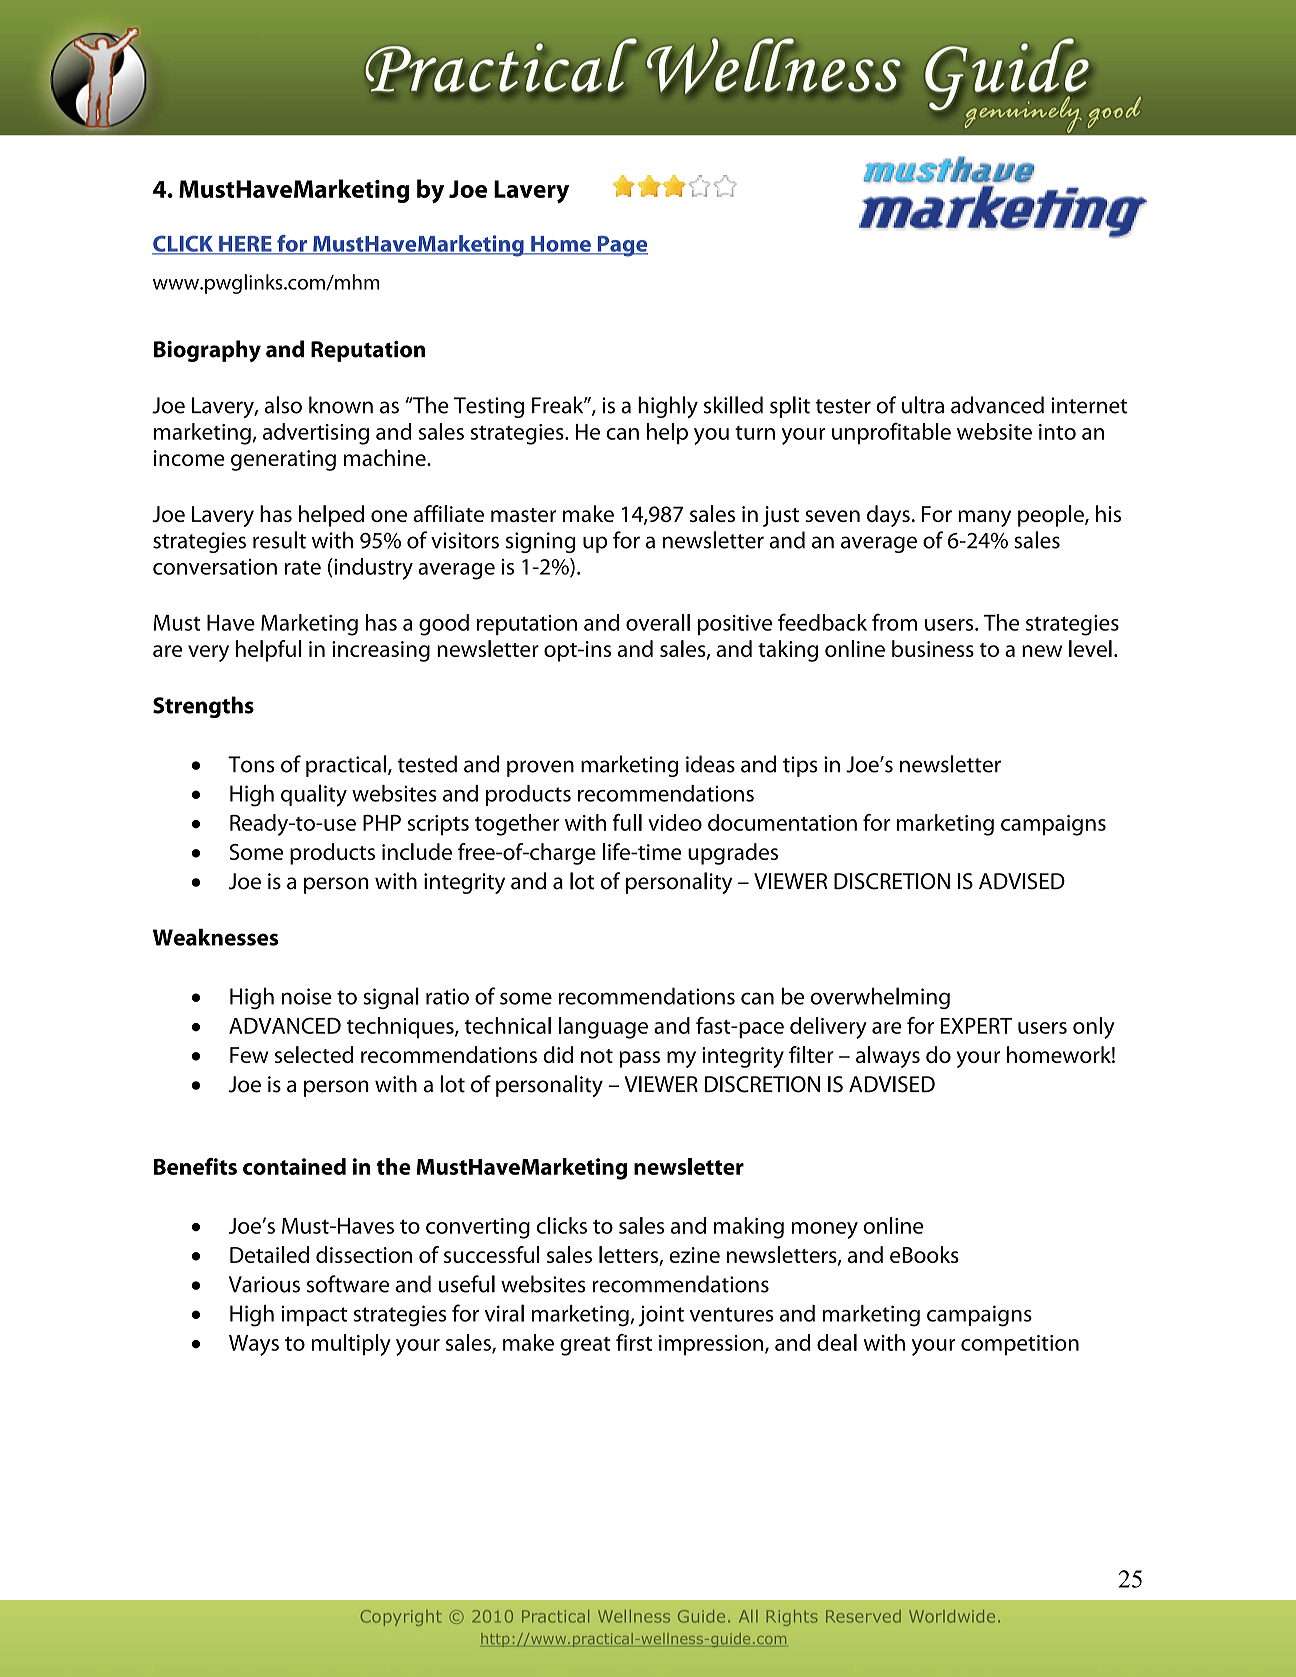 The image size is (1296, 1677). What do you see at coordinates (621, 246) in the screenshot?
I see `Page` at bounding box center [621, 246].
